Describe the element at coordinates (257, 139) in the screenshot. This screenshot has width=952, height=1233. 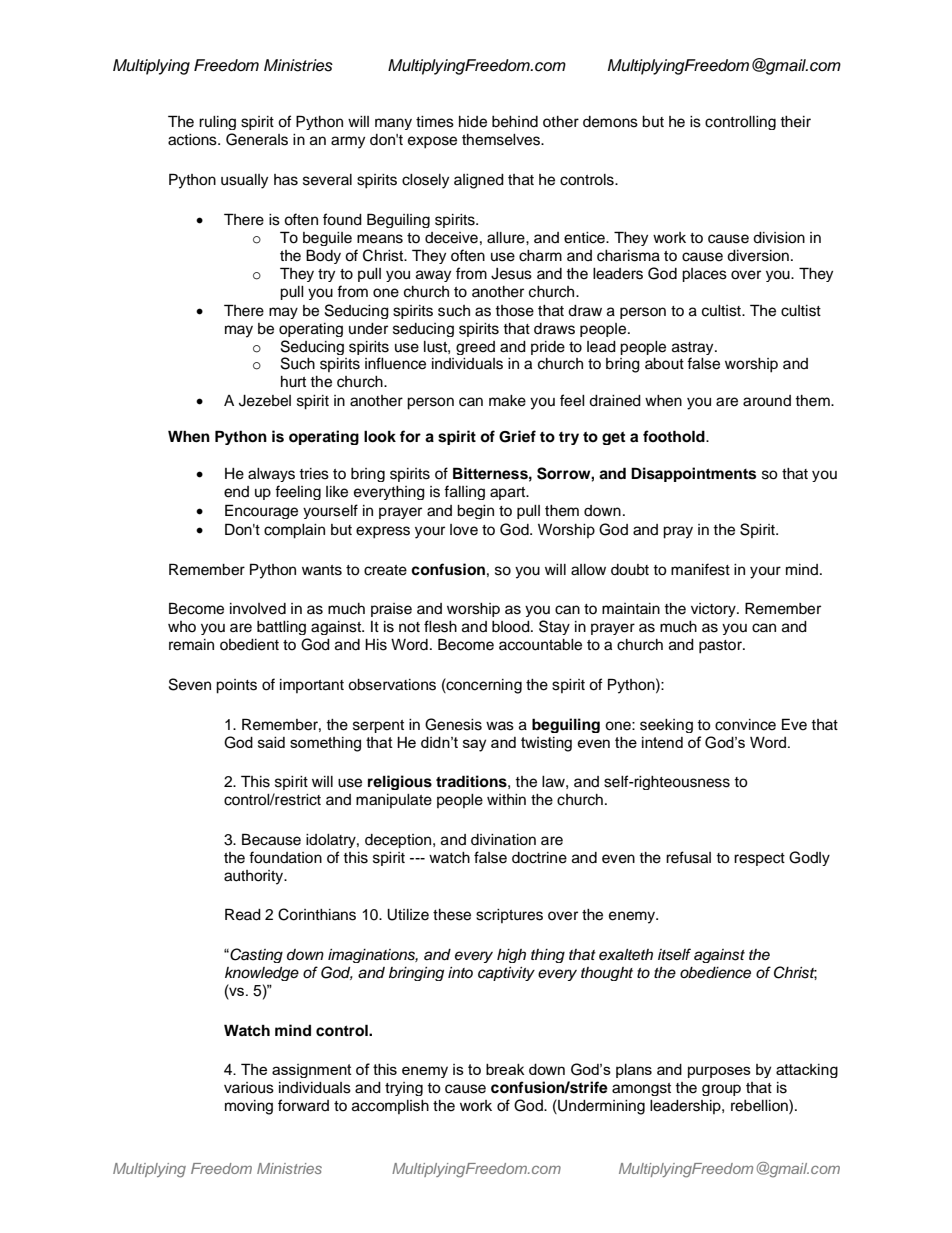
I see `Generals` at that location.
